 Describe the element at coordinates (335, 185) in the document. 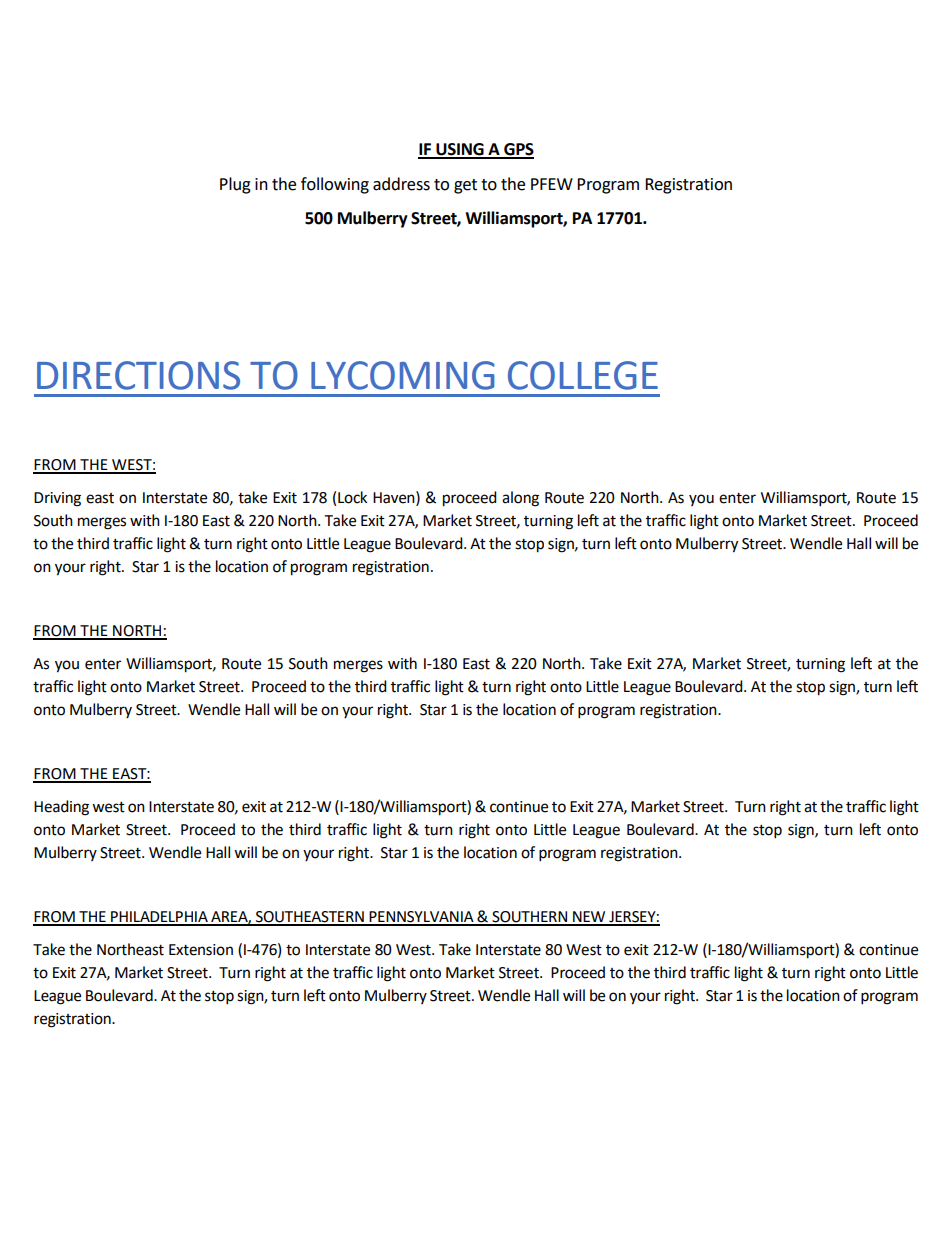

I see `following` at that location.
